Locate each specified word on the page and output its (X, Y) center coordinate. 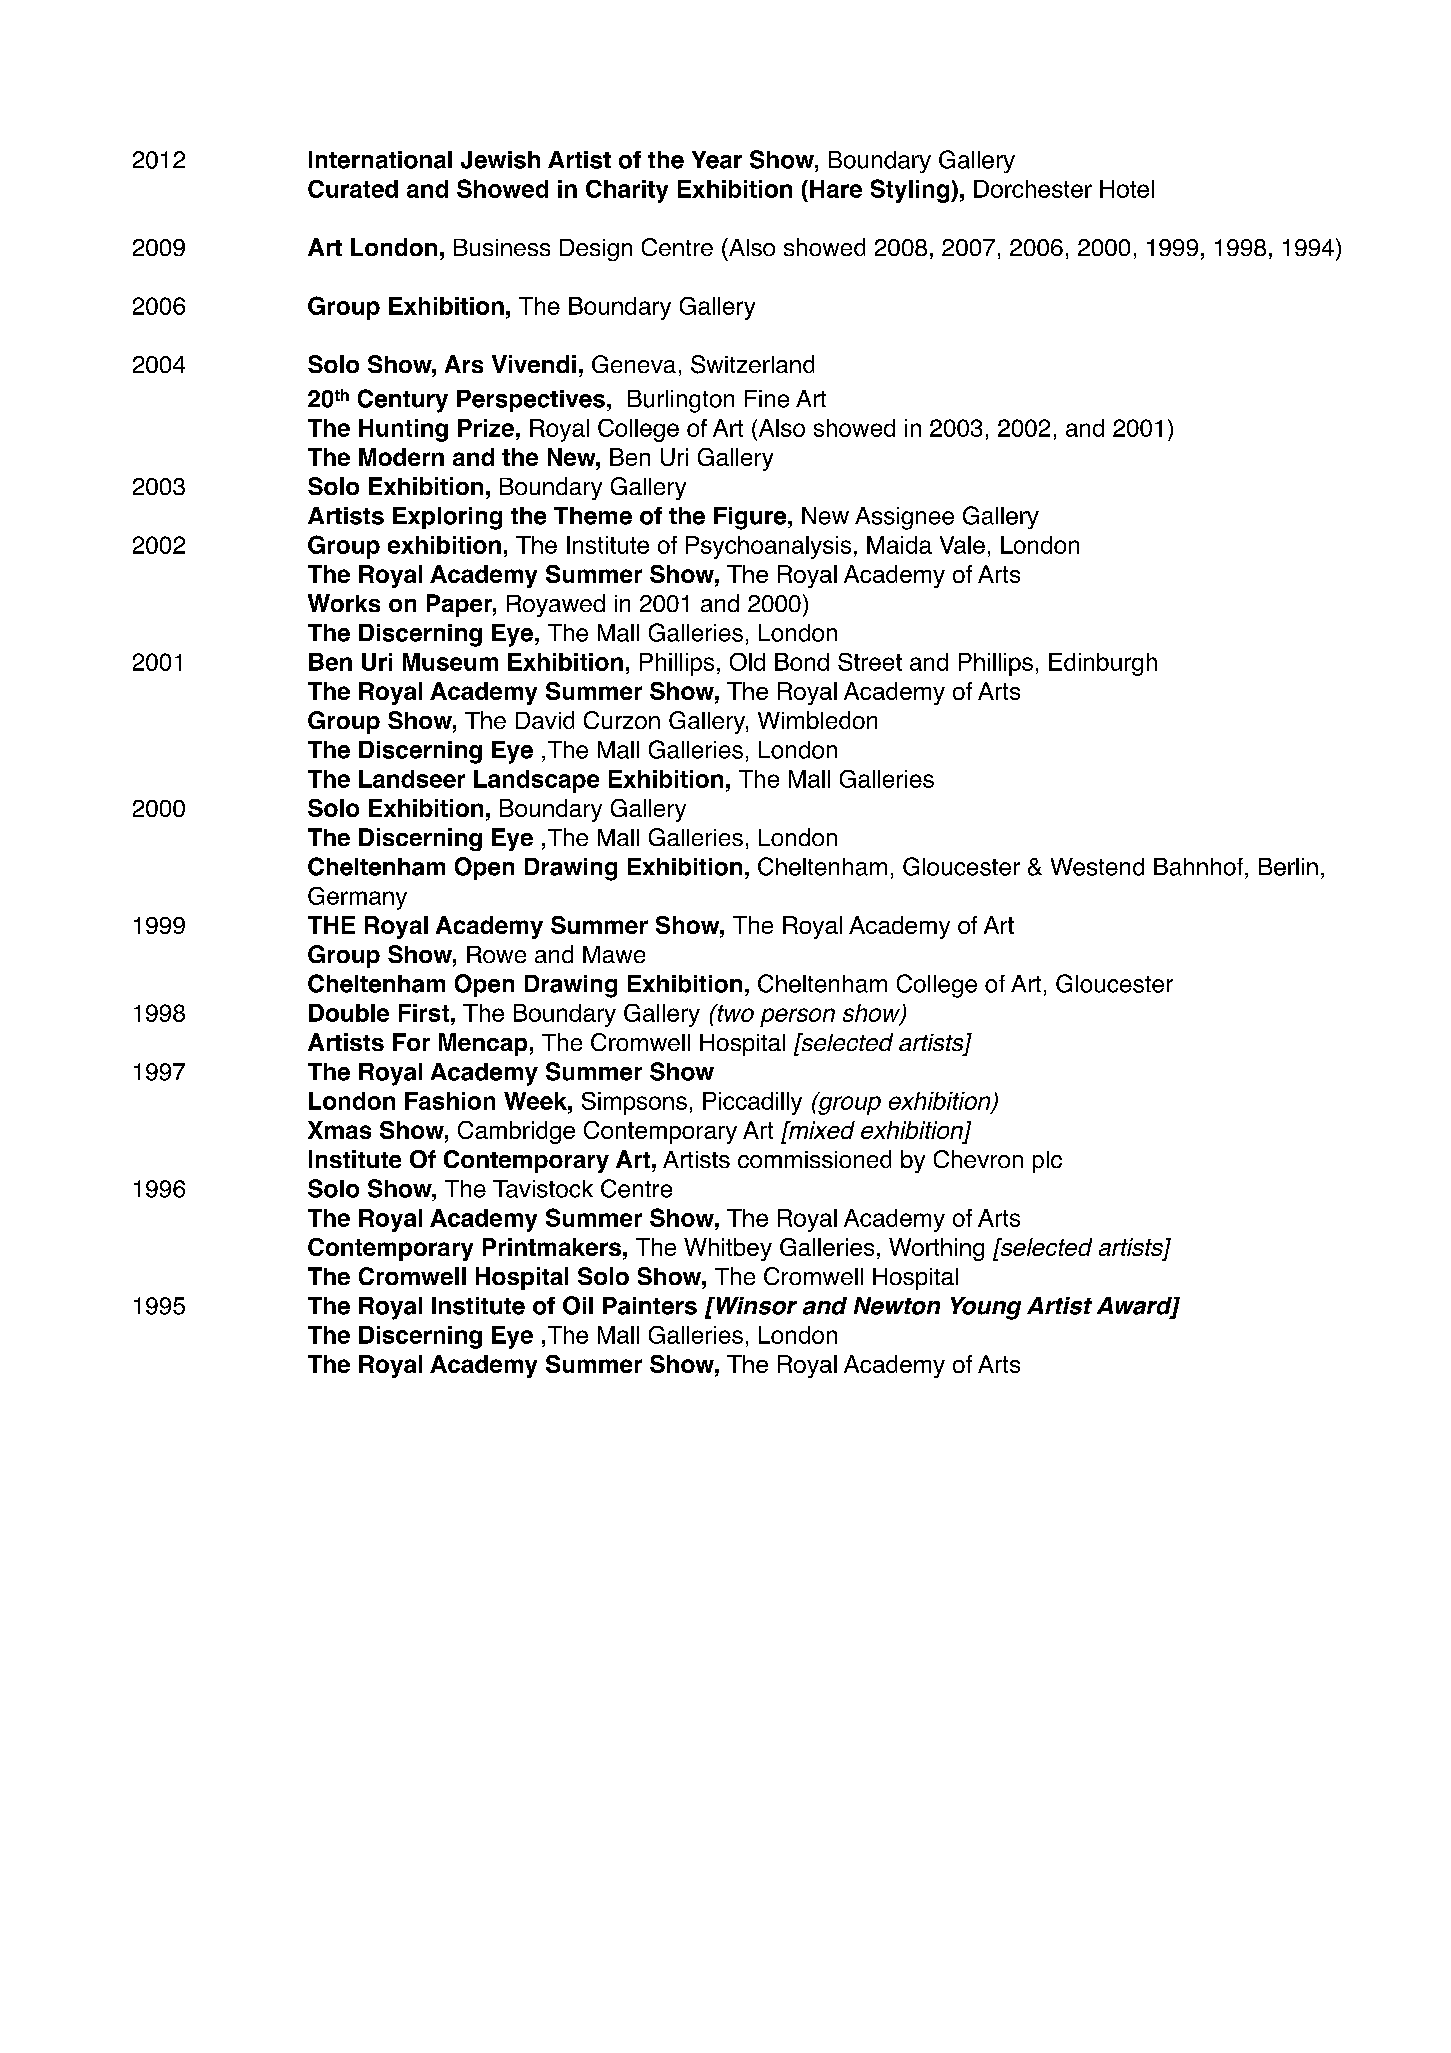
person (797, 1017)
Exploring (447, 518)
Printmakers (552, 1247)
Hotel (1127, 189)
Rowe (496, 954)
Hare (836, 189)
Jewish (500, 160)
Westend (1097, 867)
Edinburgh (1103, 664)
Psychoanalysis (768, 547)
